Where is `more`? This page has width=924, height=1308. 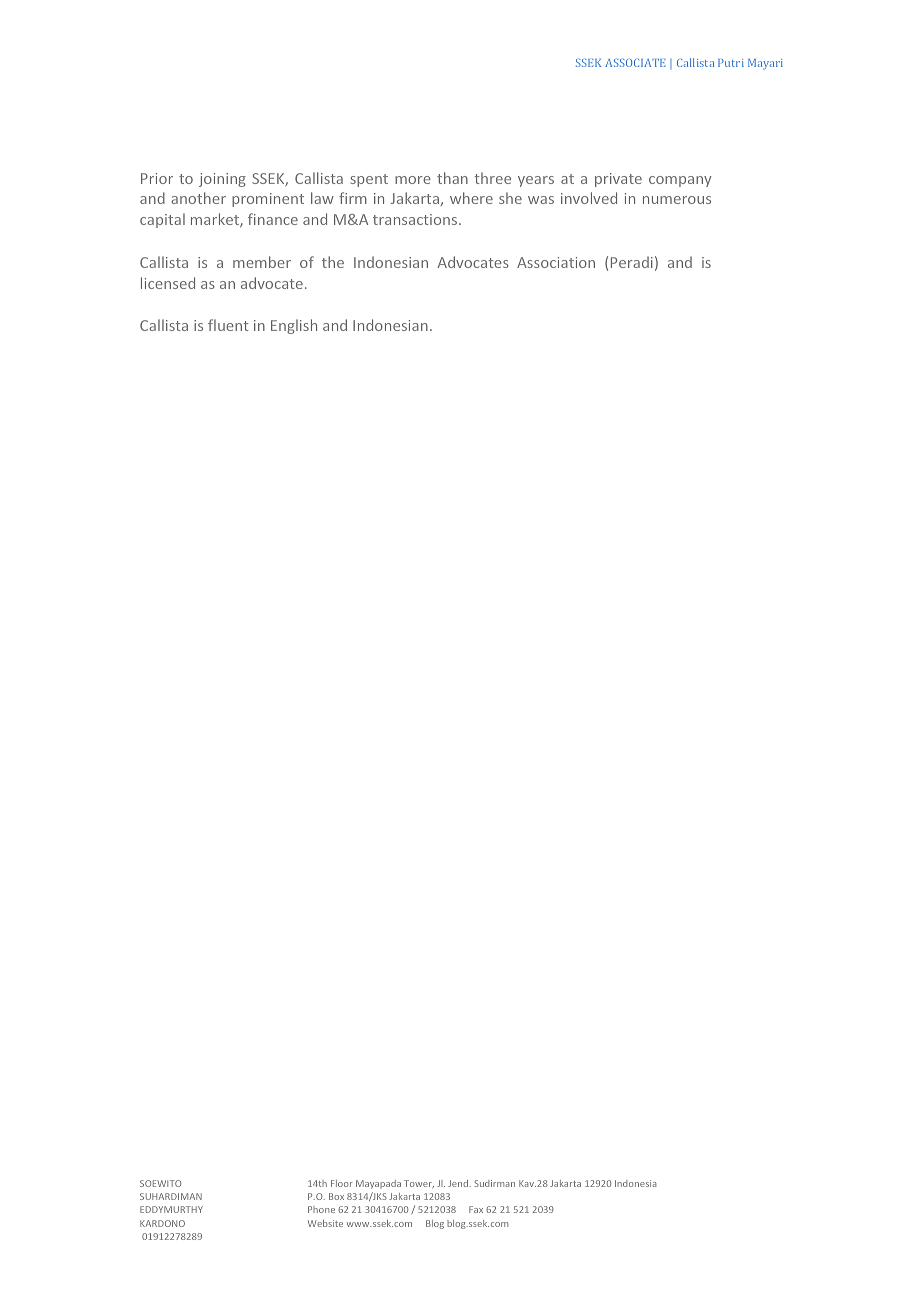
more is located at coordinates (413, 180).
